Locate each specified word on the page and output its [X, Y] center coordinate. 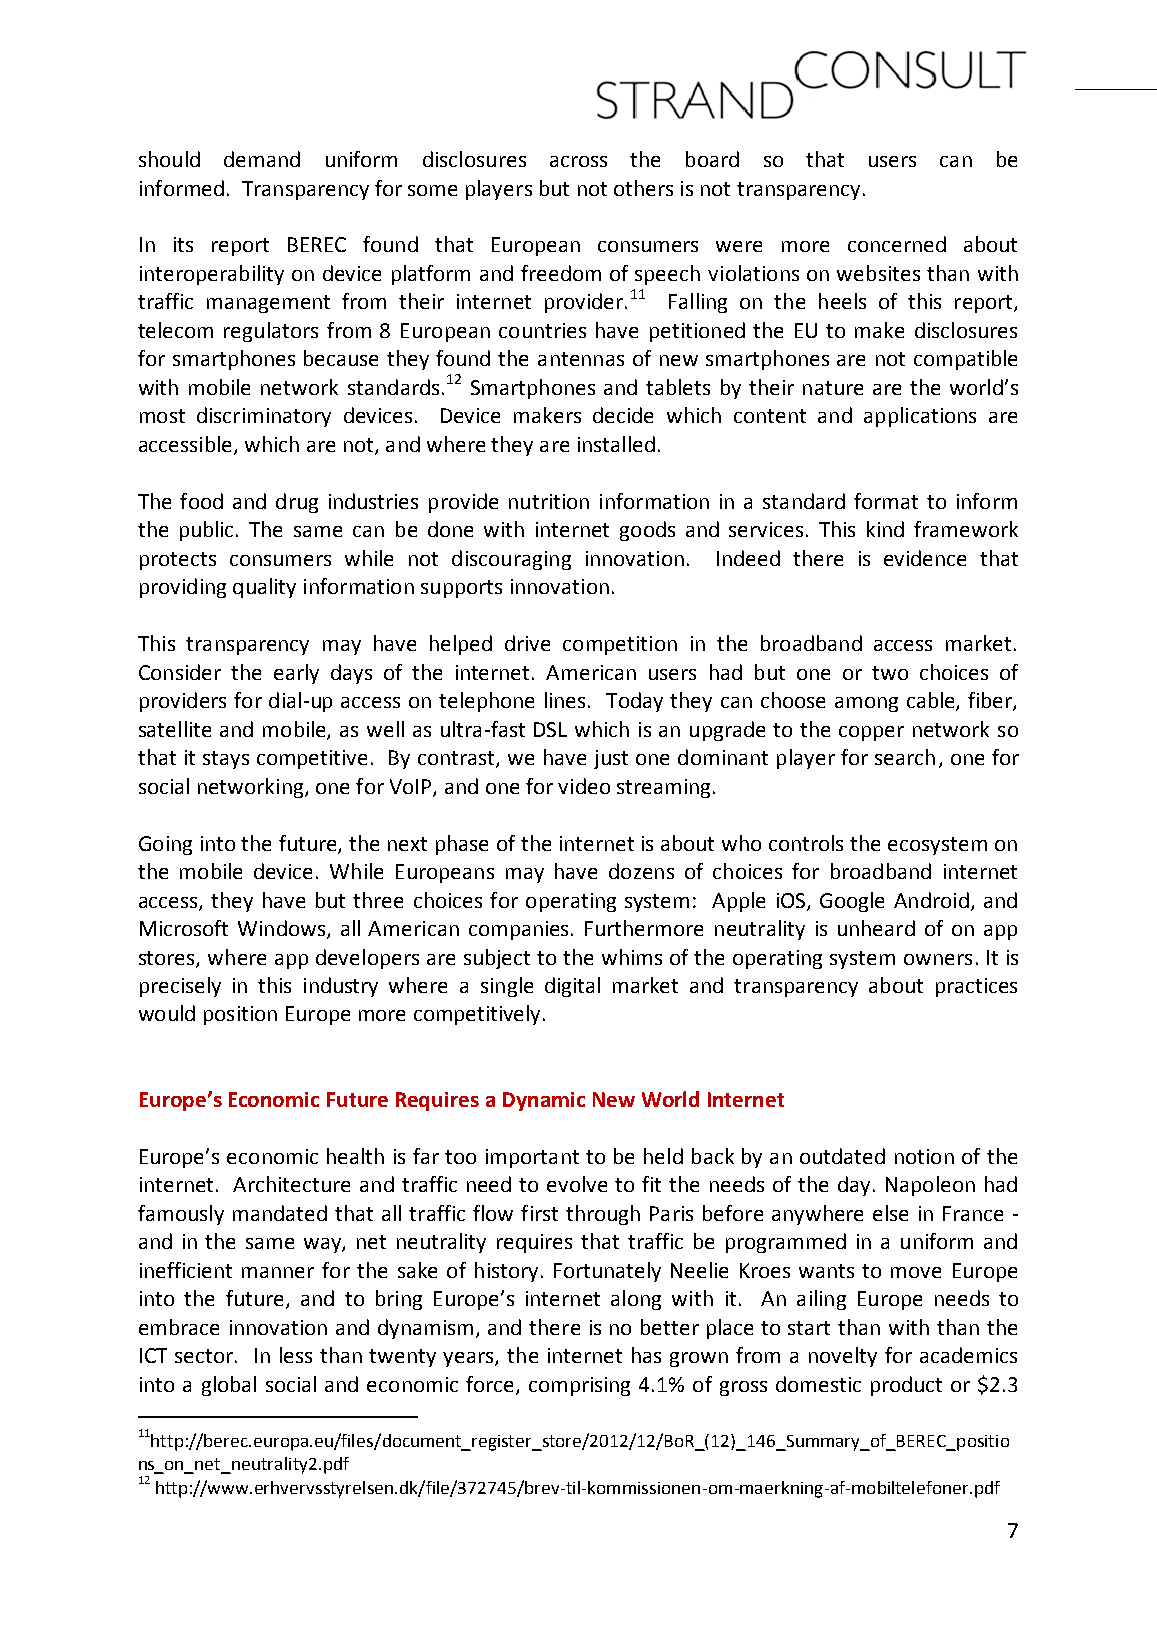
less [296, 1355]
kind [885, 529]
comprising [579, 1386]
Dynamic [544, 1101]
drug [297, 503]
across [578, 161]
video [584, 786]
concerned [897, 244]
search [905, 757]
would [167, 1013]
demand [262, 159]
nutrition [549, 501]
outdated [842, 1156]
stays [226, 760]
